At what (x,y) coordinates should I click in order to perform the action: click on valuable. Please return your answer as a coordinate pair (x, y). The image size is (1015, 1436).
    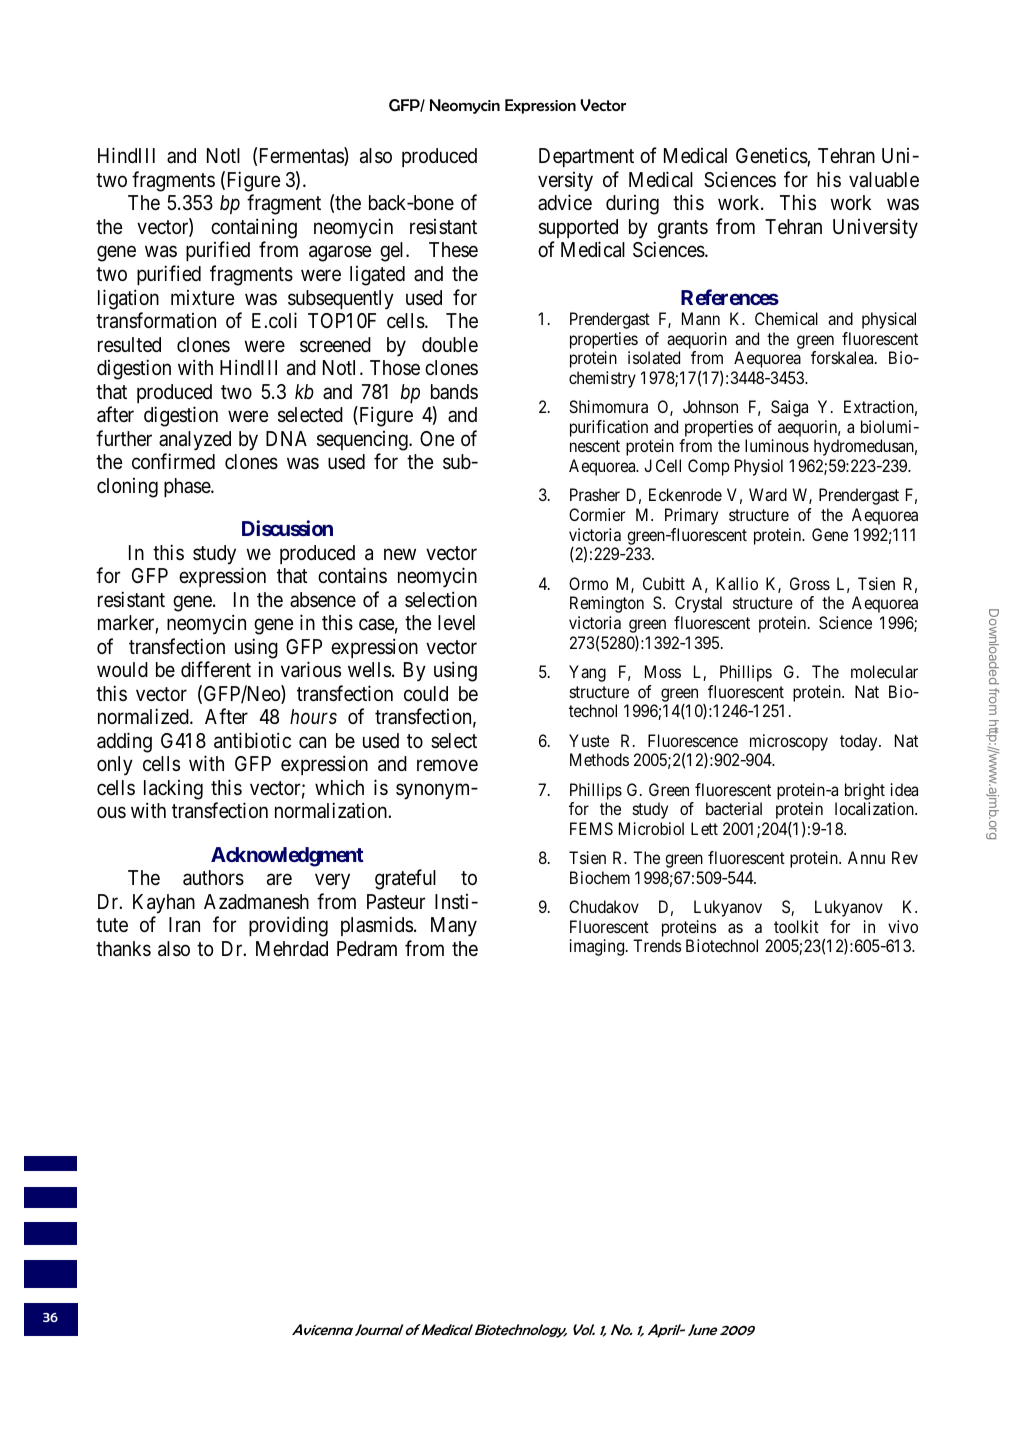
    Looking at the image, I should click on (884, 180).
